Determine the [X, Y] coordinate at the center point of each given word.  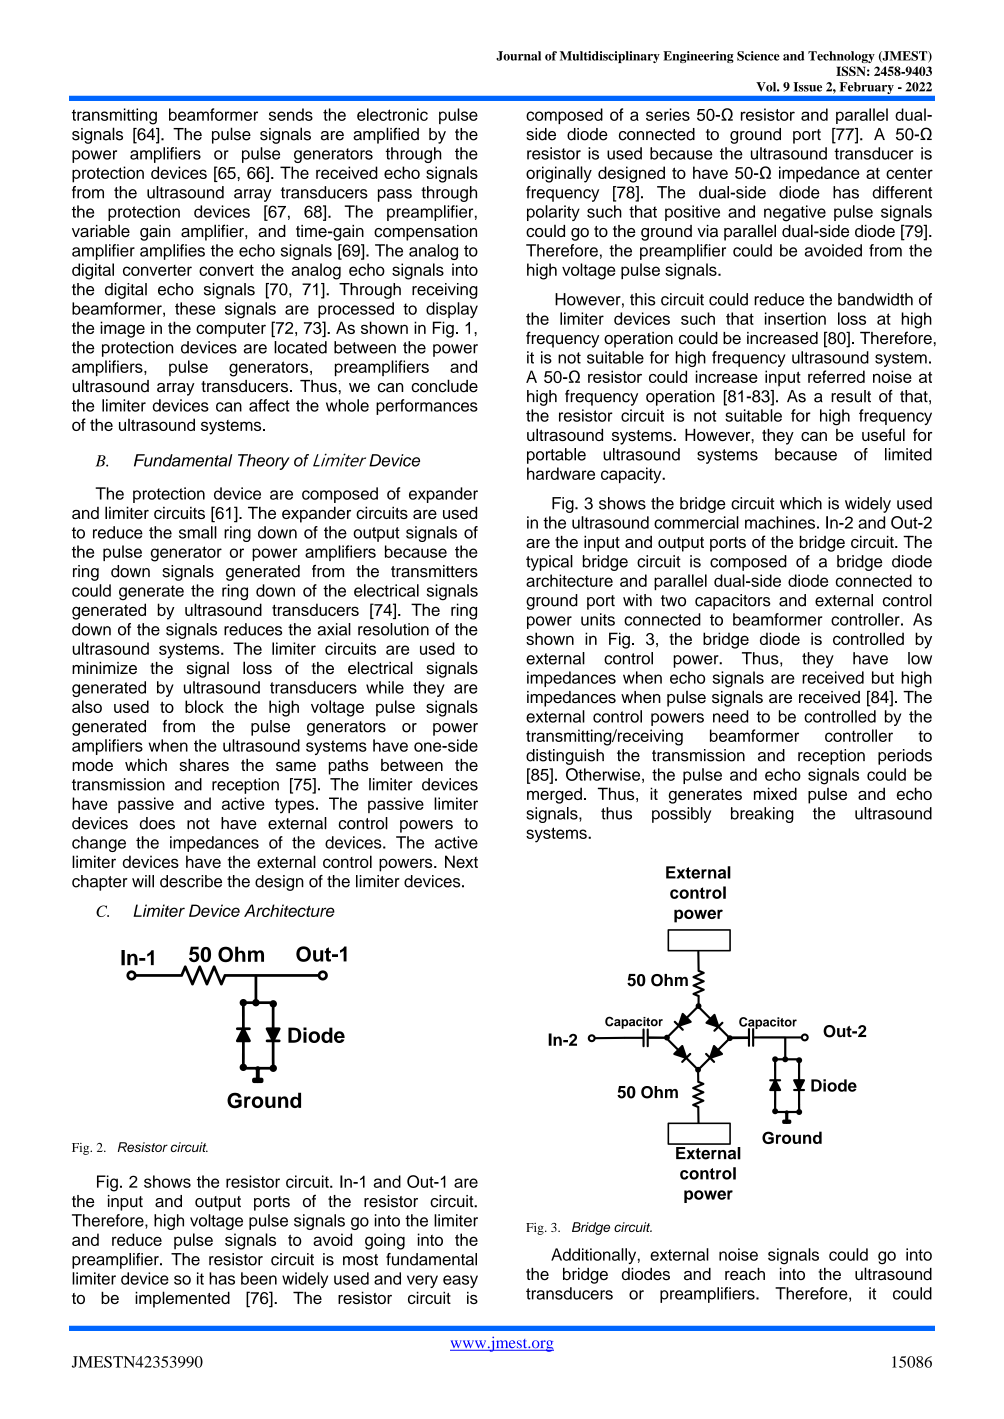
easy [460, 1281]
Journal [518, 56]
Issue [807, 87]
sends [291, 114]
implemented [182, 1299]
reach [745, 1274]
